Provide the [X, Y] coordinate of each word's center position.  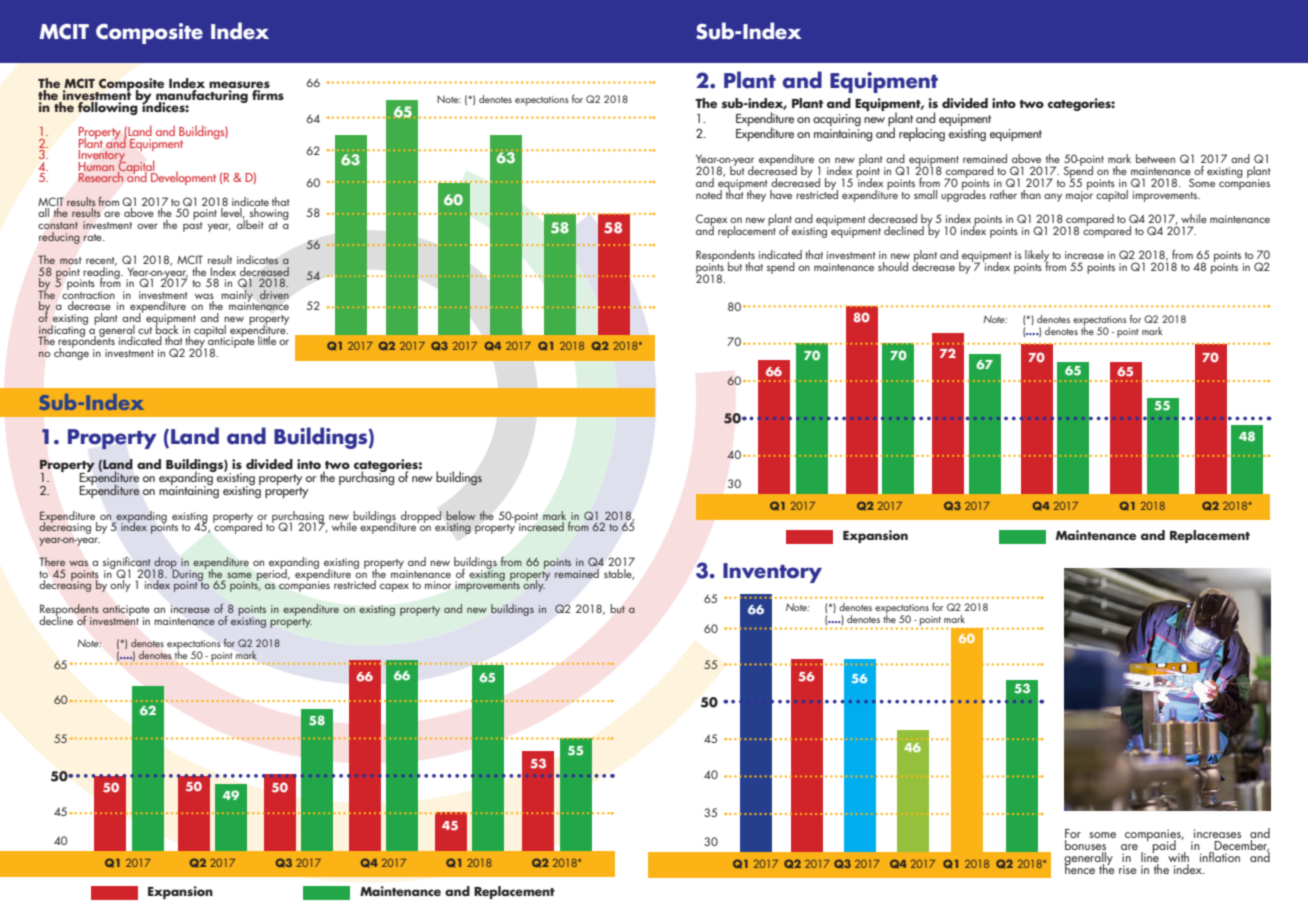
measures [239, 86]
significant [128, 564]
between [1155, 158]
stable [619, 574]
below [460, 515]
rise [1128, 869]
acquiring [837, 120]
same [239, 575]
